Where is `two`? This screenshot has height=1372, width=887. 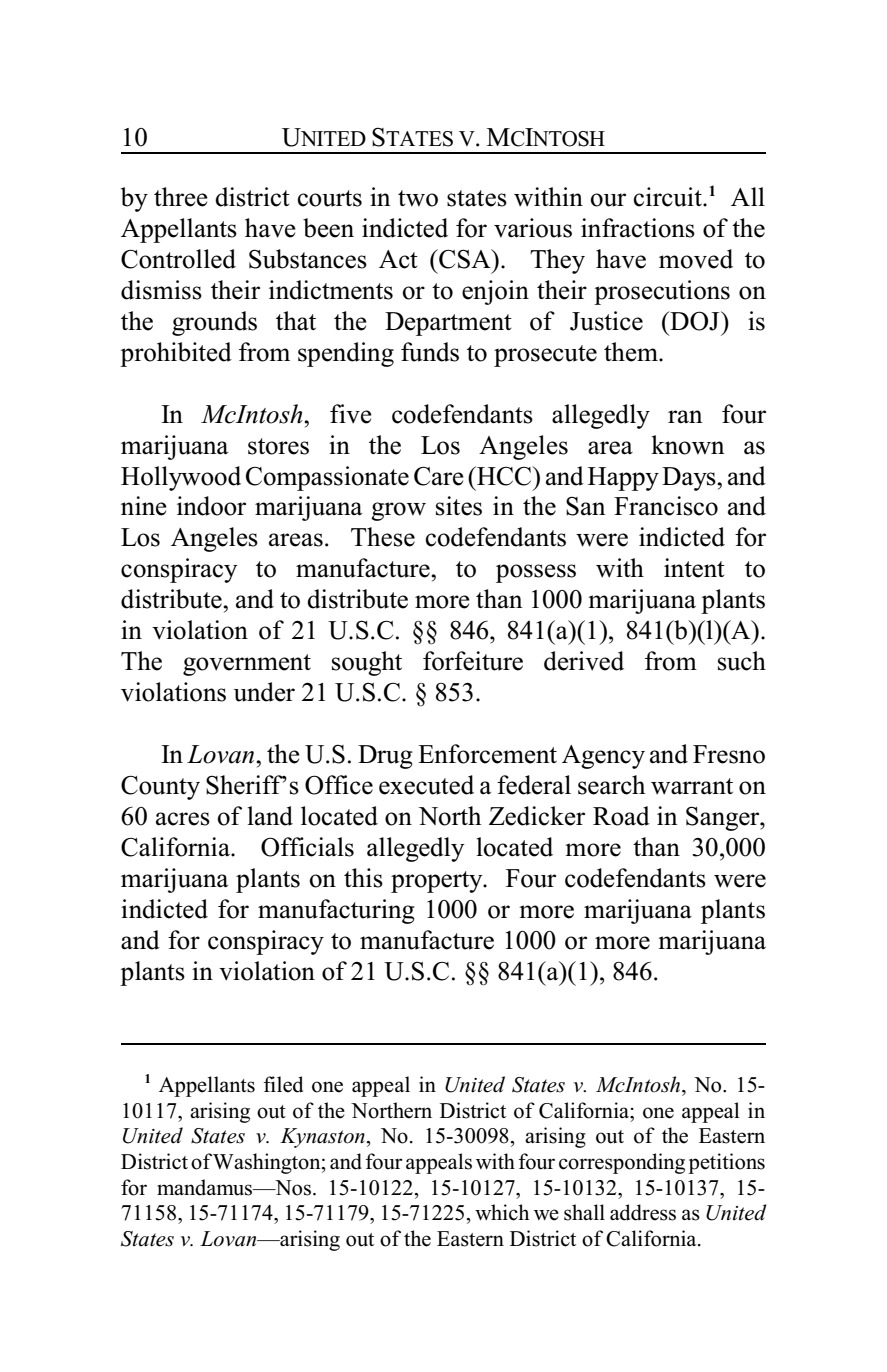
two is located at coordinates (418, 198).
